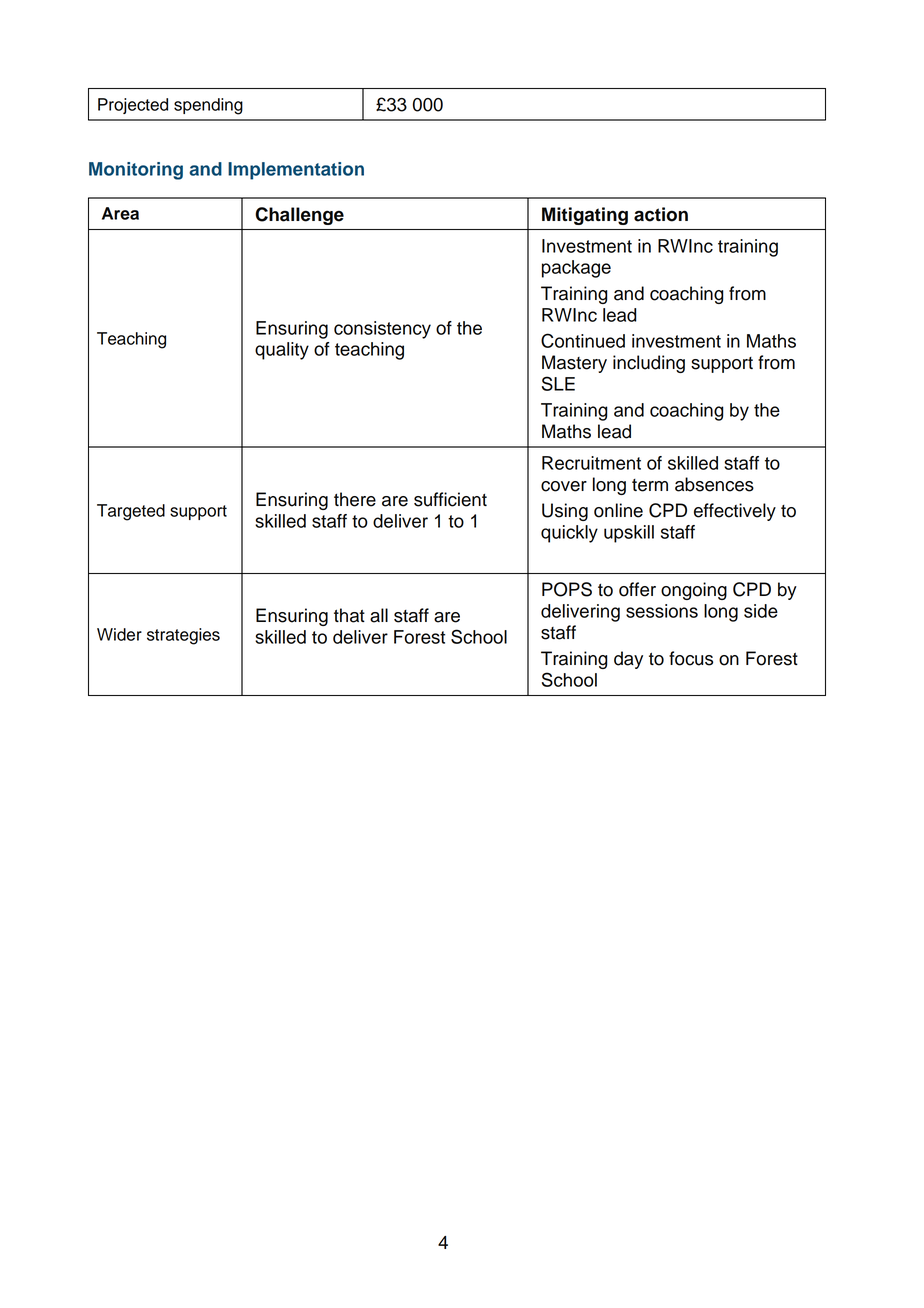  What do you see at coordinates (296, 171) in the screenshot?
I see `Implementation` at bounding box center [296, 171].
